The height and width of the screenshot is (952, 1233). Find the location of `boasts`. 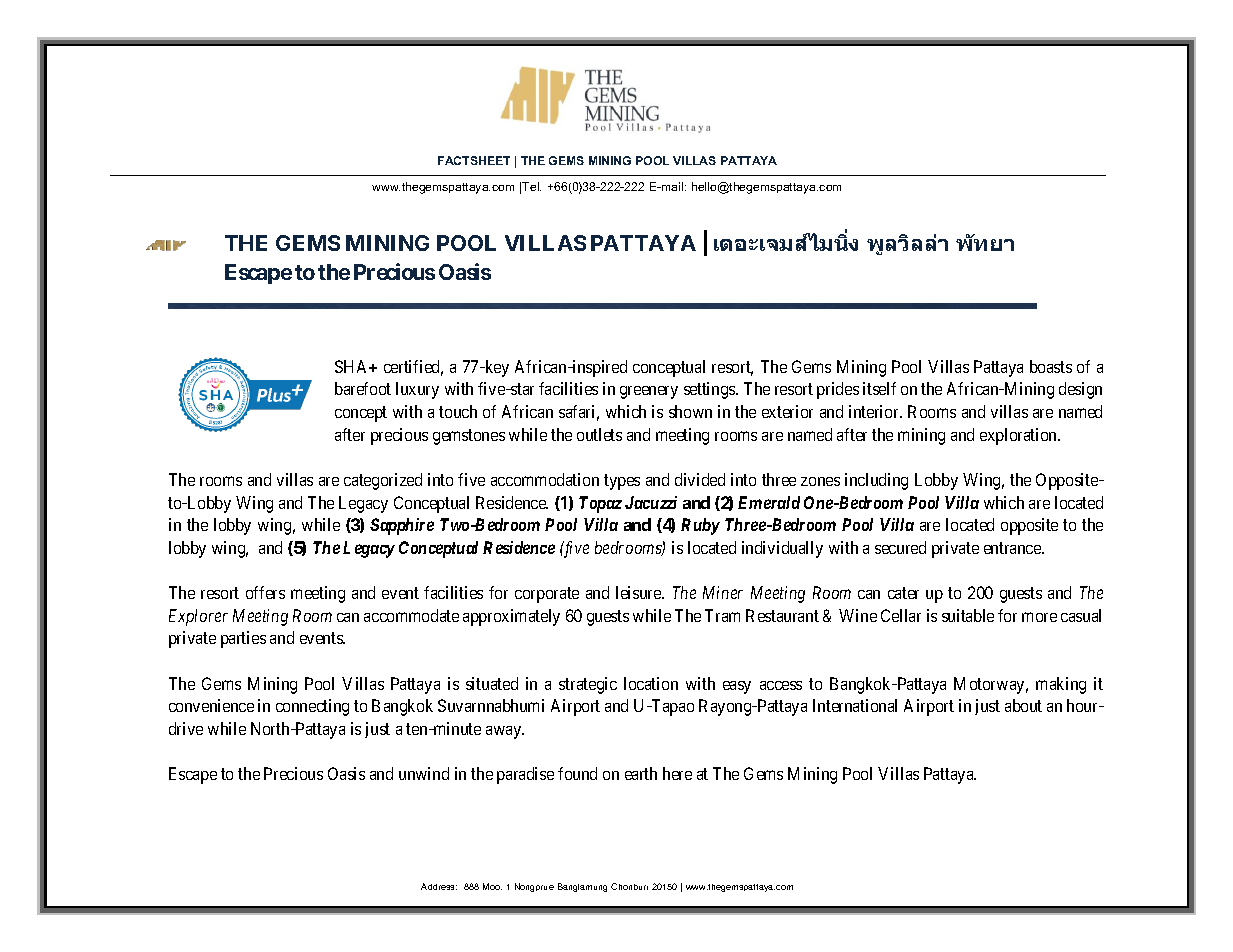

boasts is located at coordinates (1051, 366).
